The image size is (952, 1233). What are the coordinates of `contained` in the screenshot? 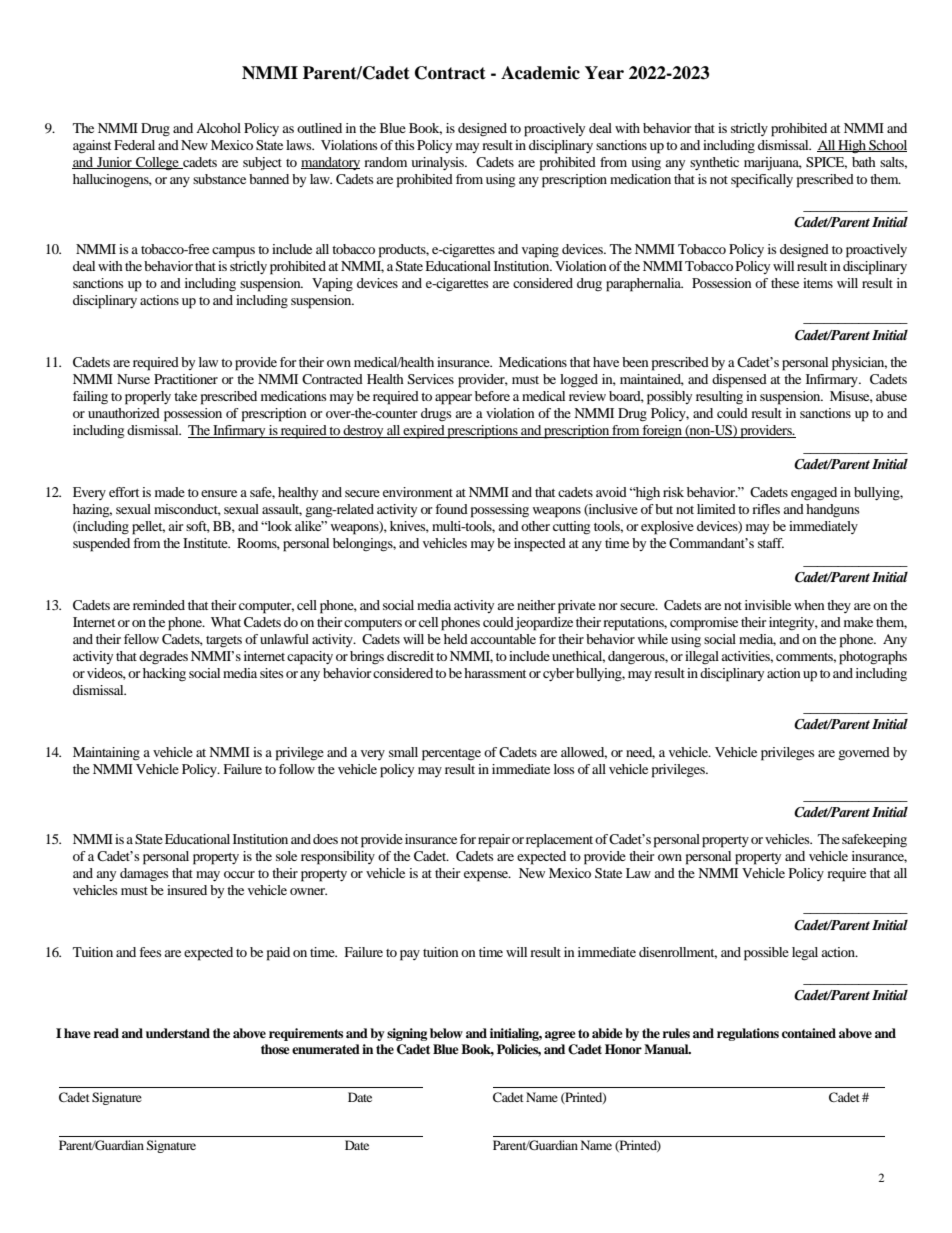 It's located at (809, 1033).
